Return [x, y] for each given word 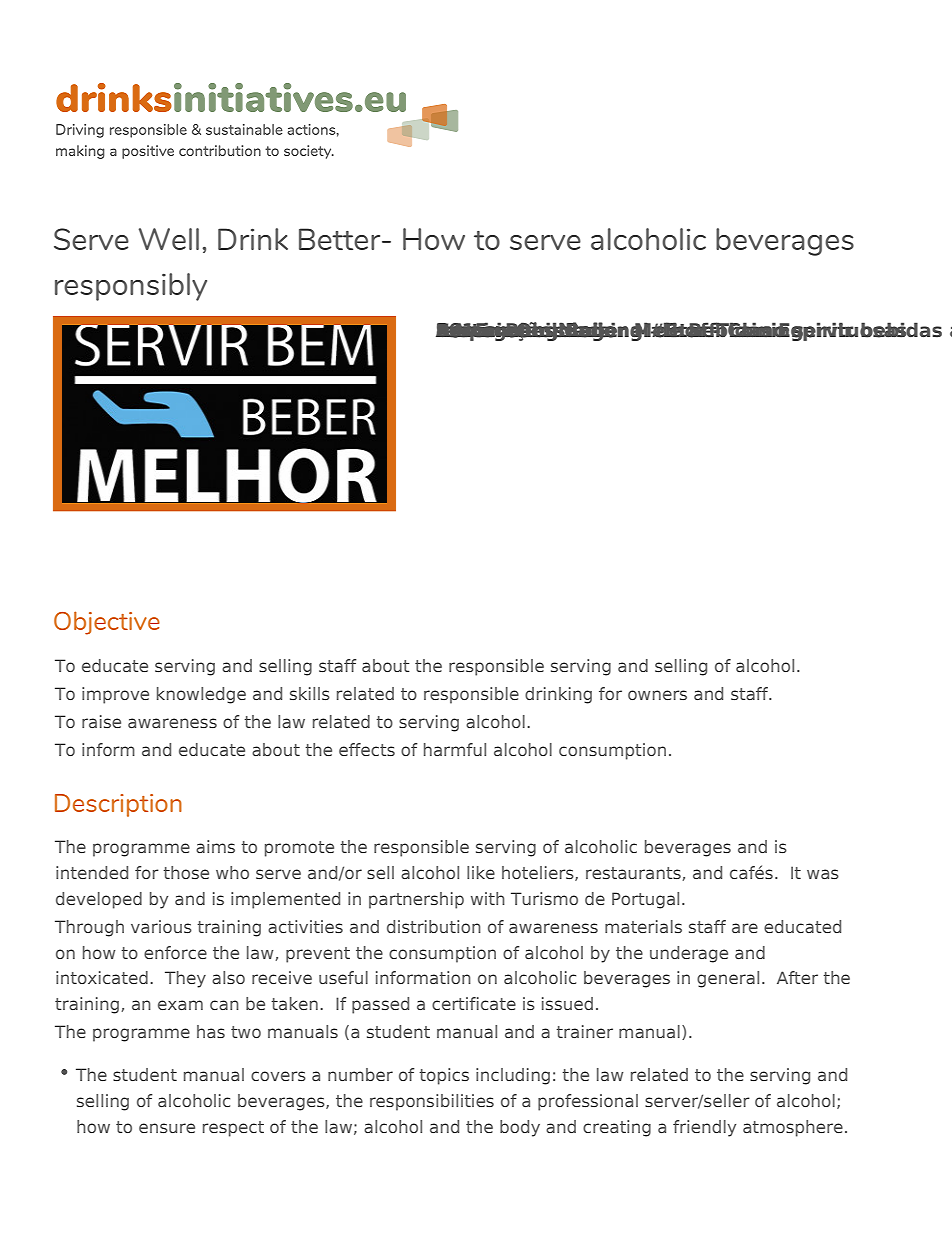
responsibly [131, 287]
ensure [167, 1128]
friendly [704, 1128]
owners [657, 695]
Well [169, 239]
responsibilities [432, 1102]
